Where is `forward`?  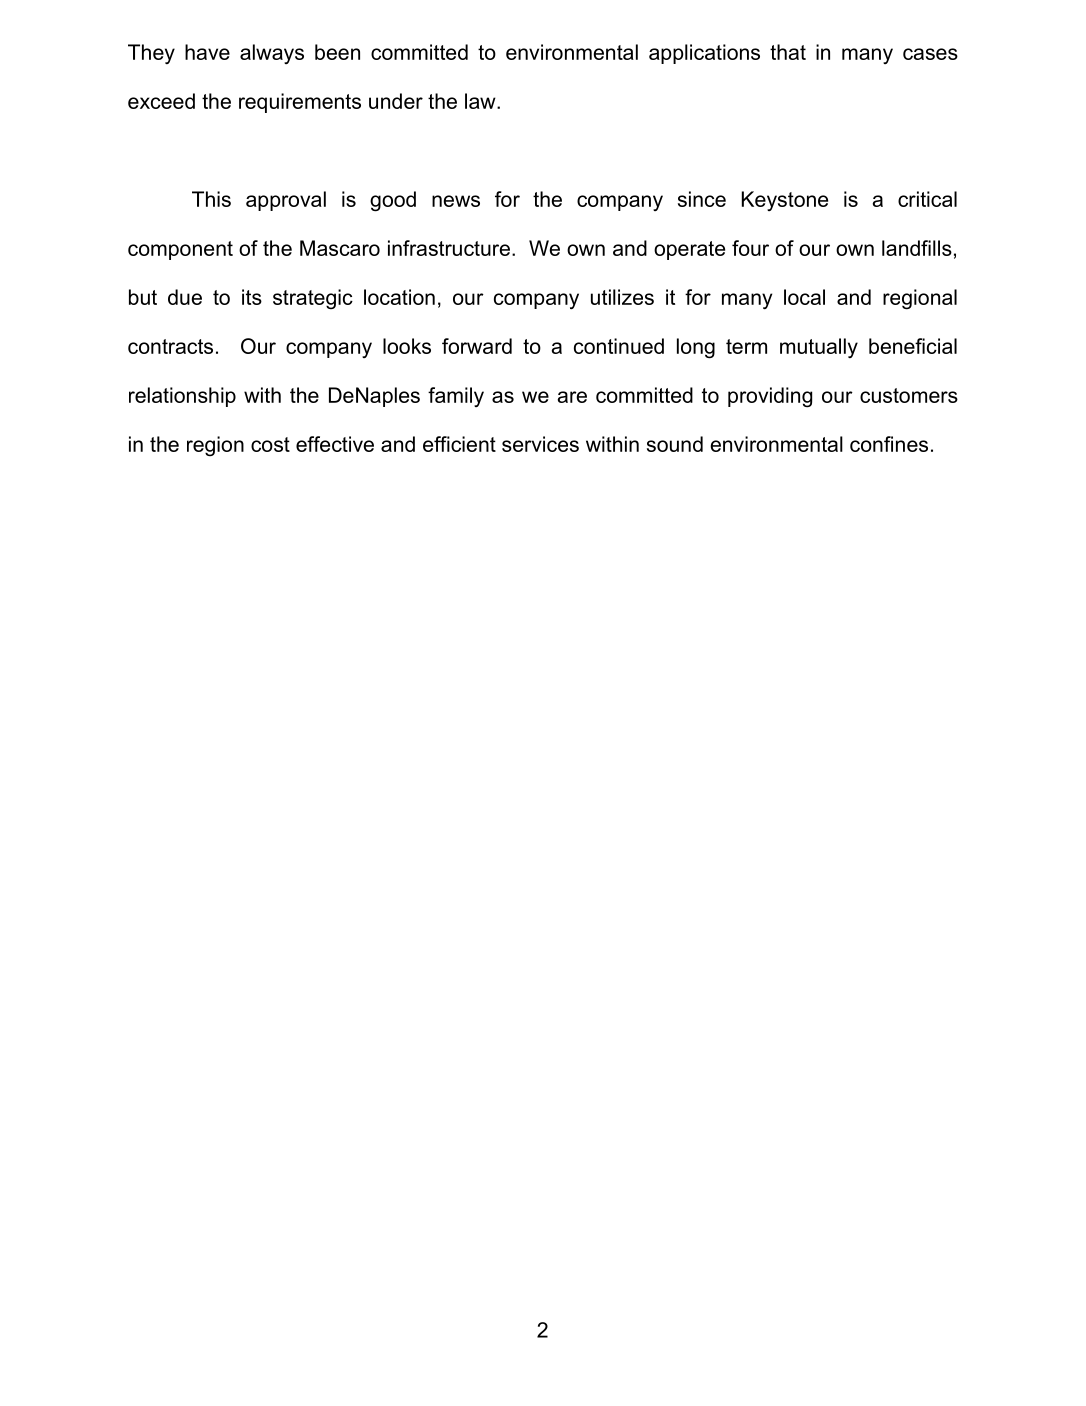
forward is located at coordinates (477, 346).
